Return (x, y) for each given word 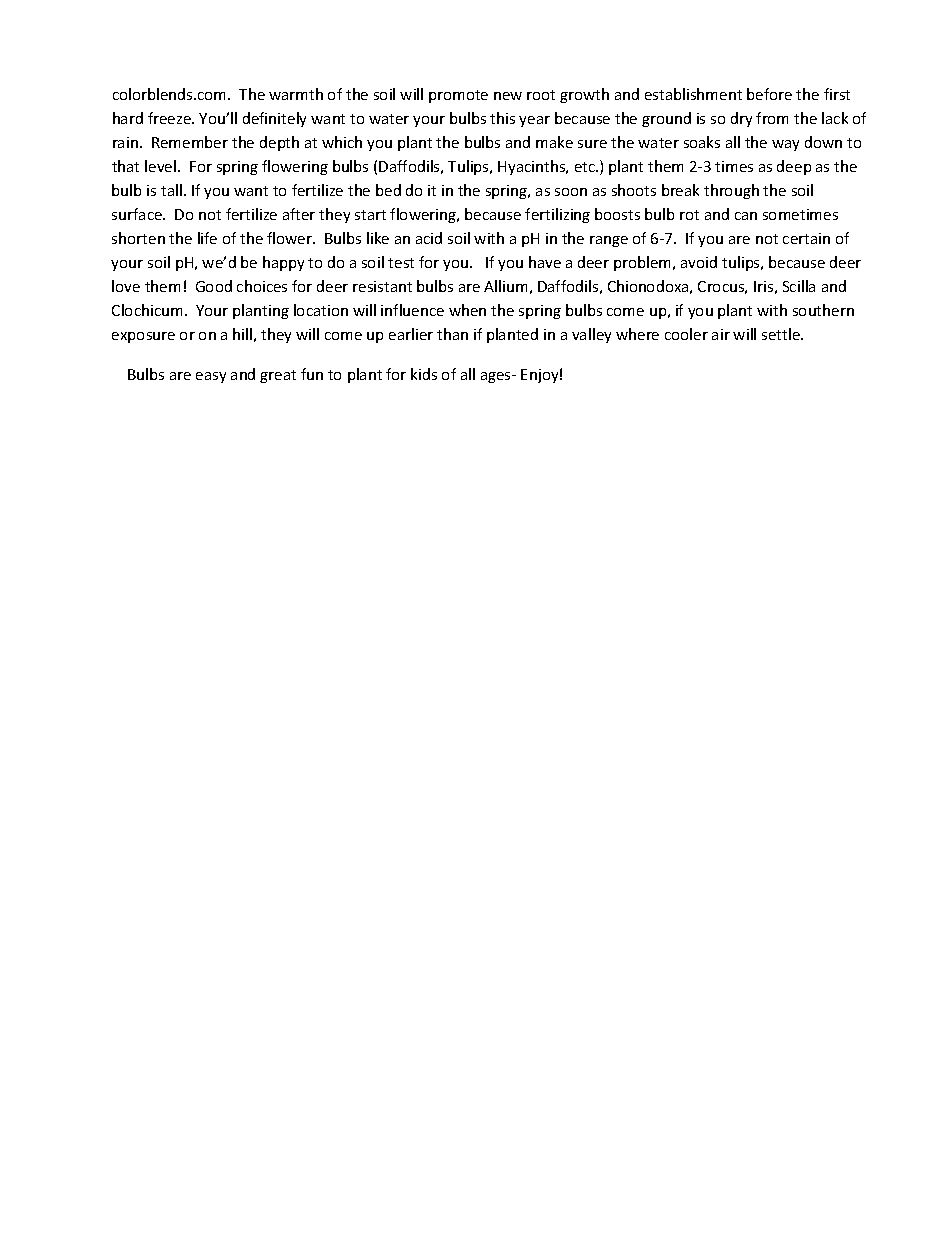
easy (211, 377)
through (731, 191)
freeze (170, 118)
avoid (699, 262)
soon (571, 192)
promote (458, 96)
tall (171, 190)
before (769, 94)
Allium (505, 286)
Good (214, 286)
